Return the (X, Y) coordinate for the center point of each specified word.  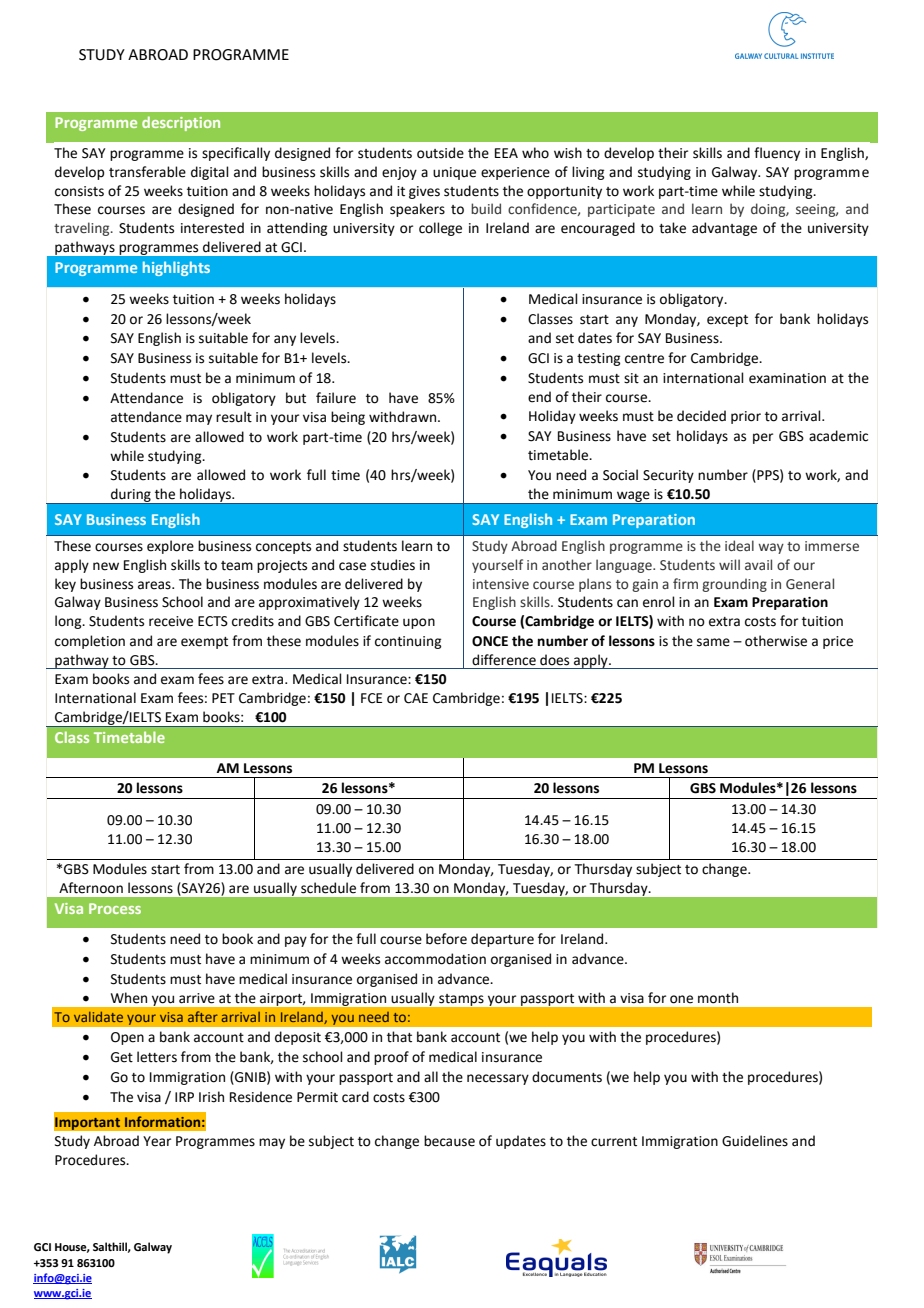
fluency (777, 154)
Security (668, 476)
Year (157, 1141)
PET (223, 698)
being (348, 418)
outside (440, 153)
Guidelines (755, 1141)
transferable (147, 172)
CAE (416, 698)
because (449, 1141)
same (713, 642)
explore (170, 547)
